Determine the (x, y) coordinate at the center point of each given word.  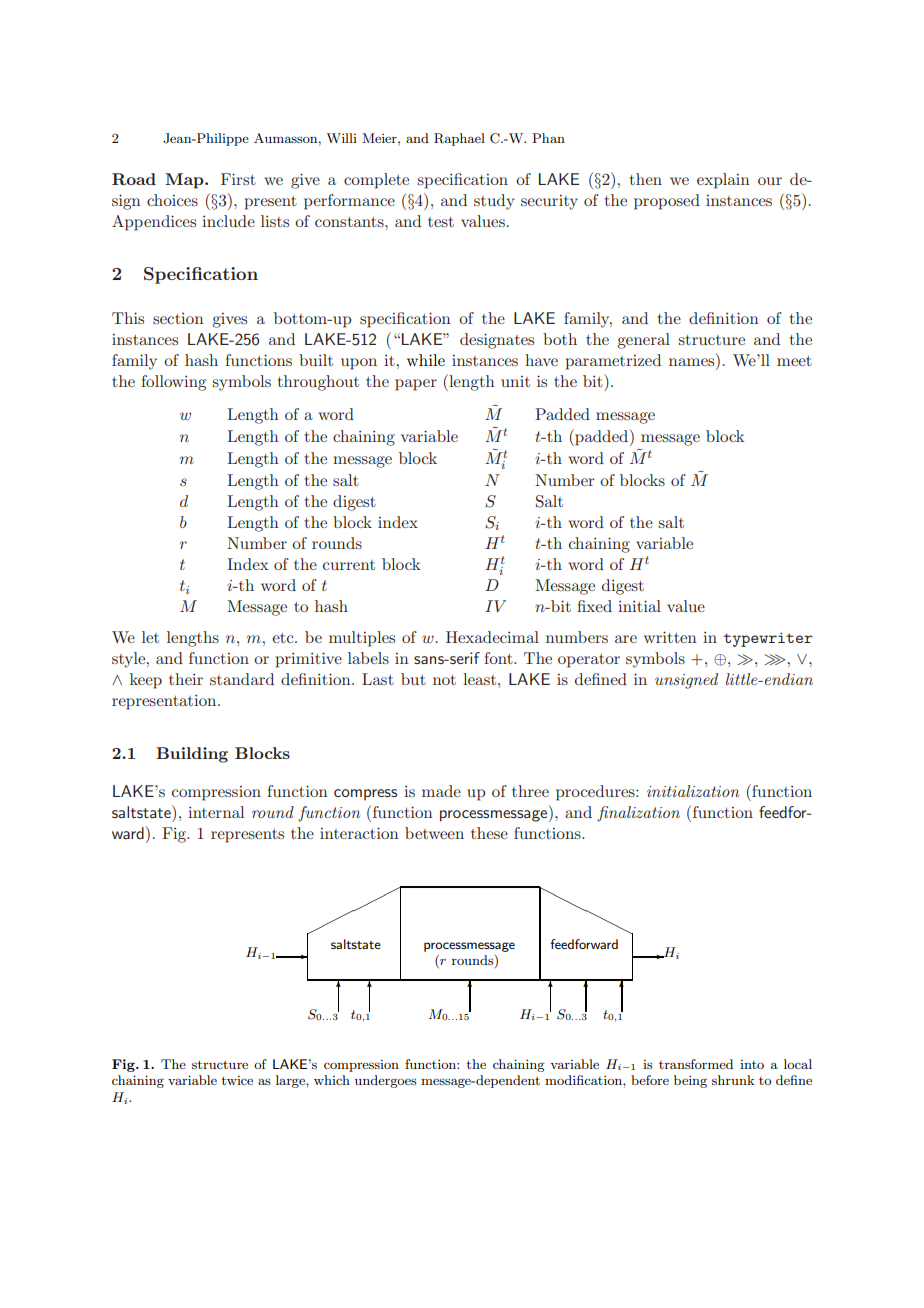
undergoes (386, 1081)
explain (723, 181)
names (693, 363)
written (670, 637)
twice (237, 1080)
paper (416, 385)
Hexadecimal (492, 637)
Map (185, 181)
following (173, 383)
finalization (638, 814)
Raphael (459, 139)
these (489, 833)
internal (216, 812)
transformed (696, 1064)
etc (284, 638)
